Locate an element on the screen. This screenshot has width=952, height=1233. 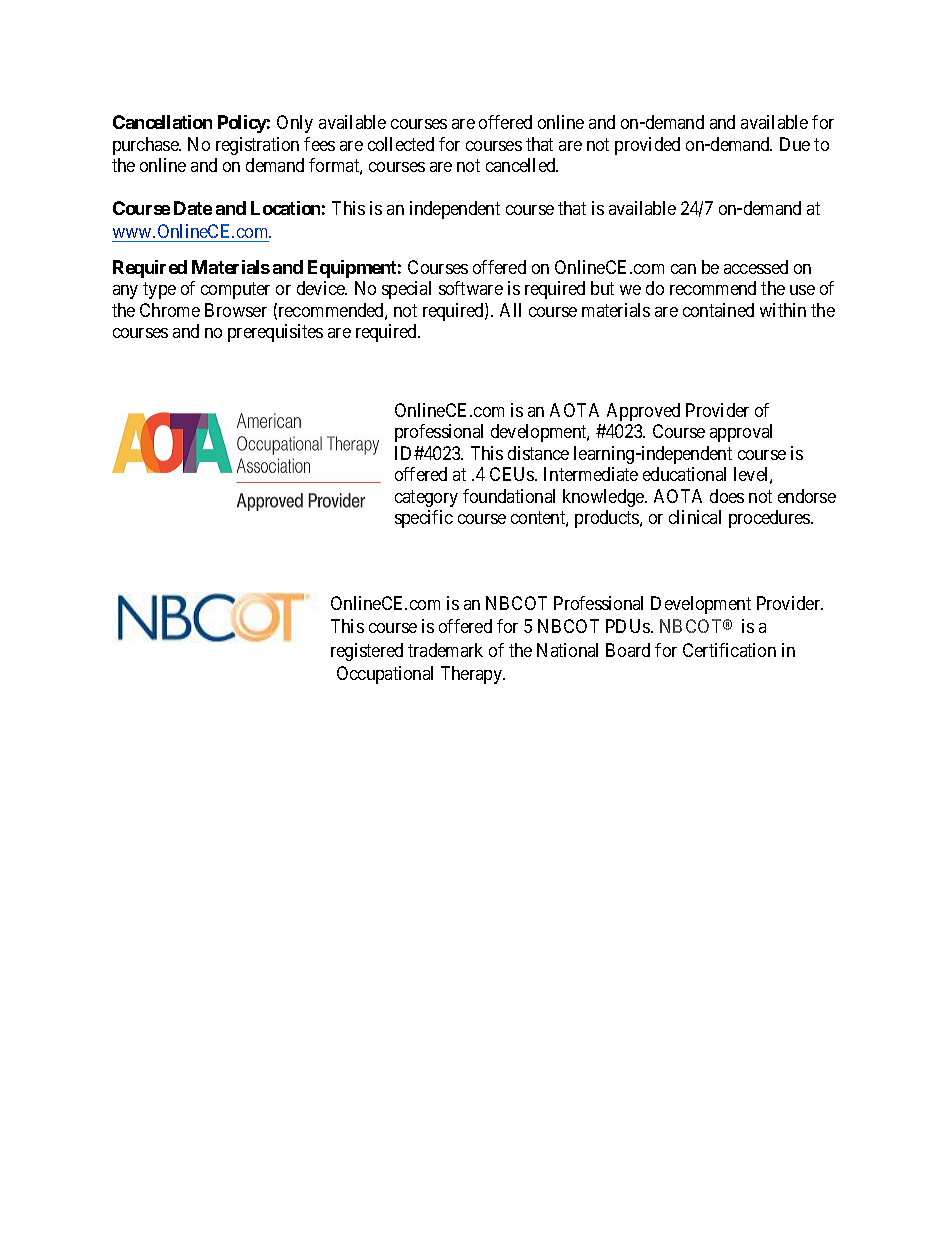
Browser is located at coordinates (236, 310).
